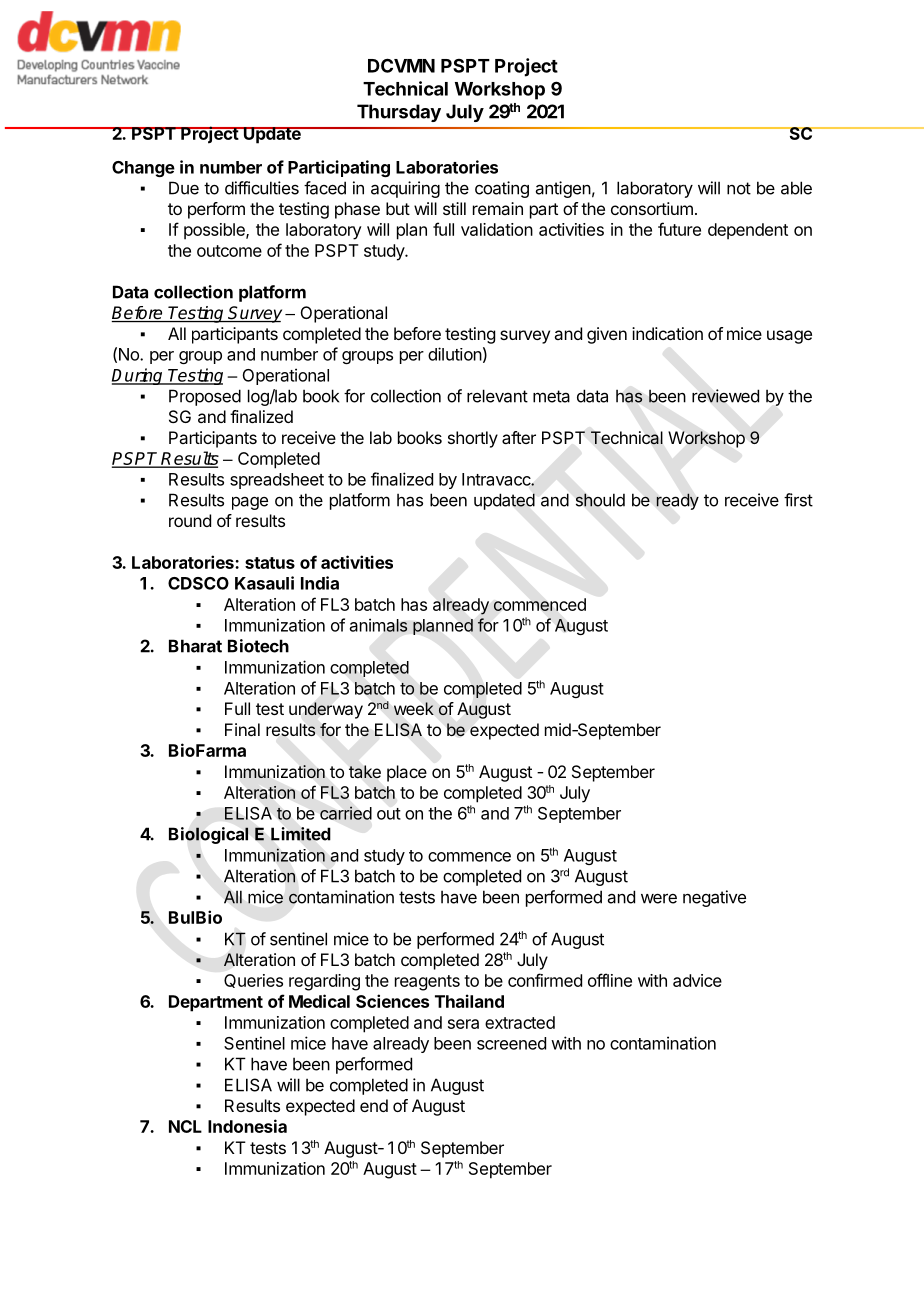 This page has height=1308, width=924. I want to click on negative, so click(714, 898).
